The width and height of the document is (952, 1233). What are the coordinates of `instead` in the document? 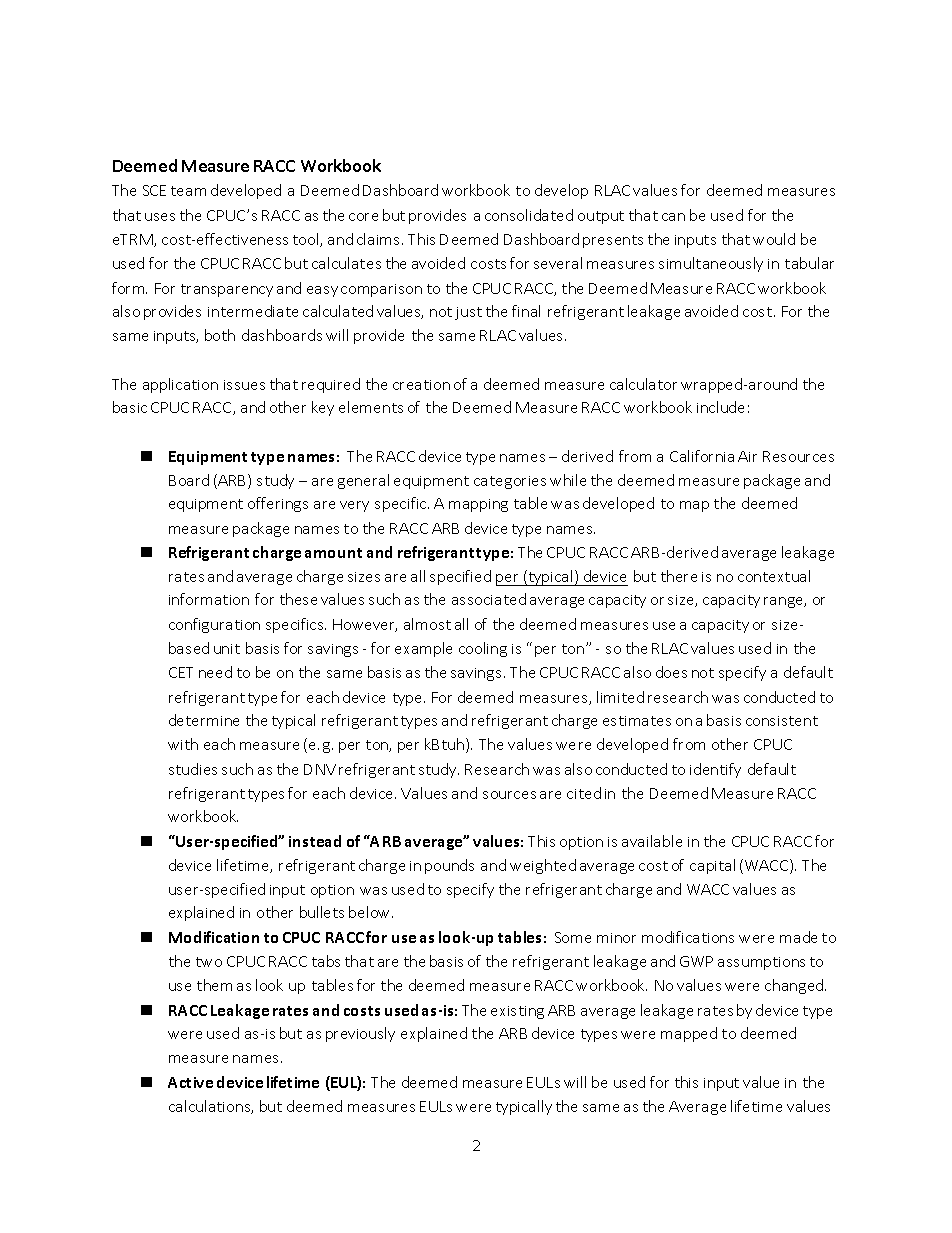 It's located at (315, 841).
